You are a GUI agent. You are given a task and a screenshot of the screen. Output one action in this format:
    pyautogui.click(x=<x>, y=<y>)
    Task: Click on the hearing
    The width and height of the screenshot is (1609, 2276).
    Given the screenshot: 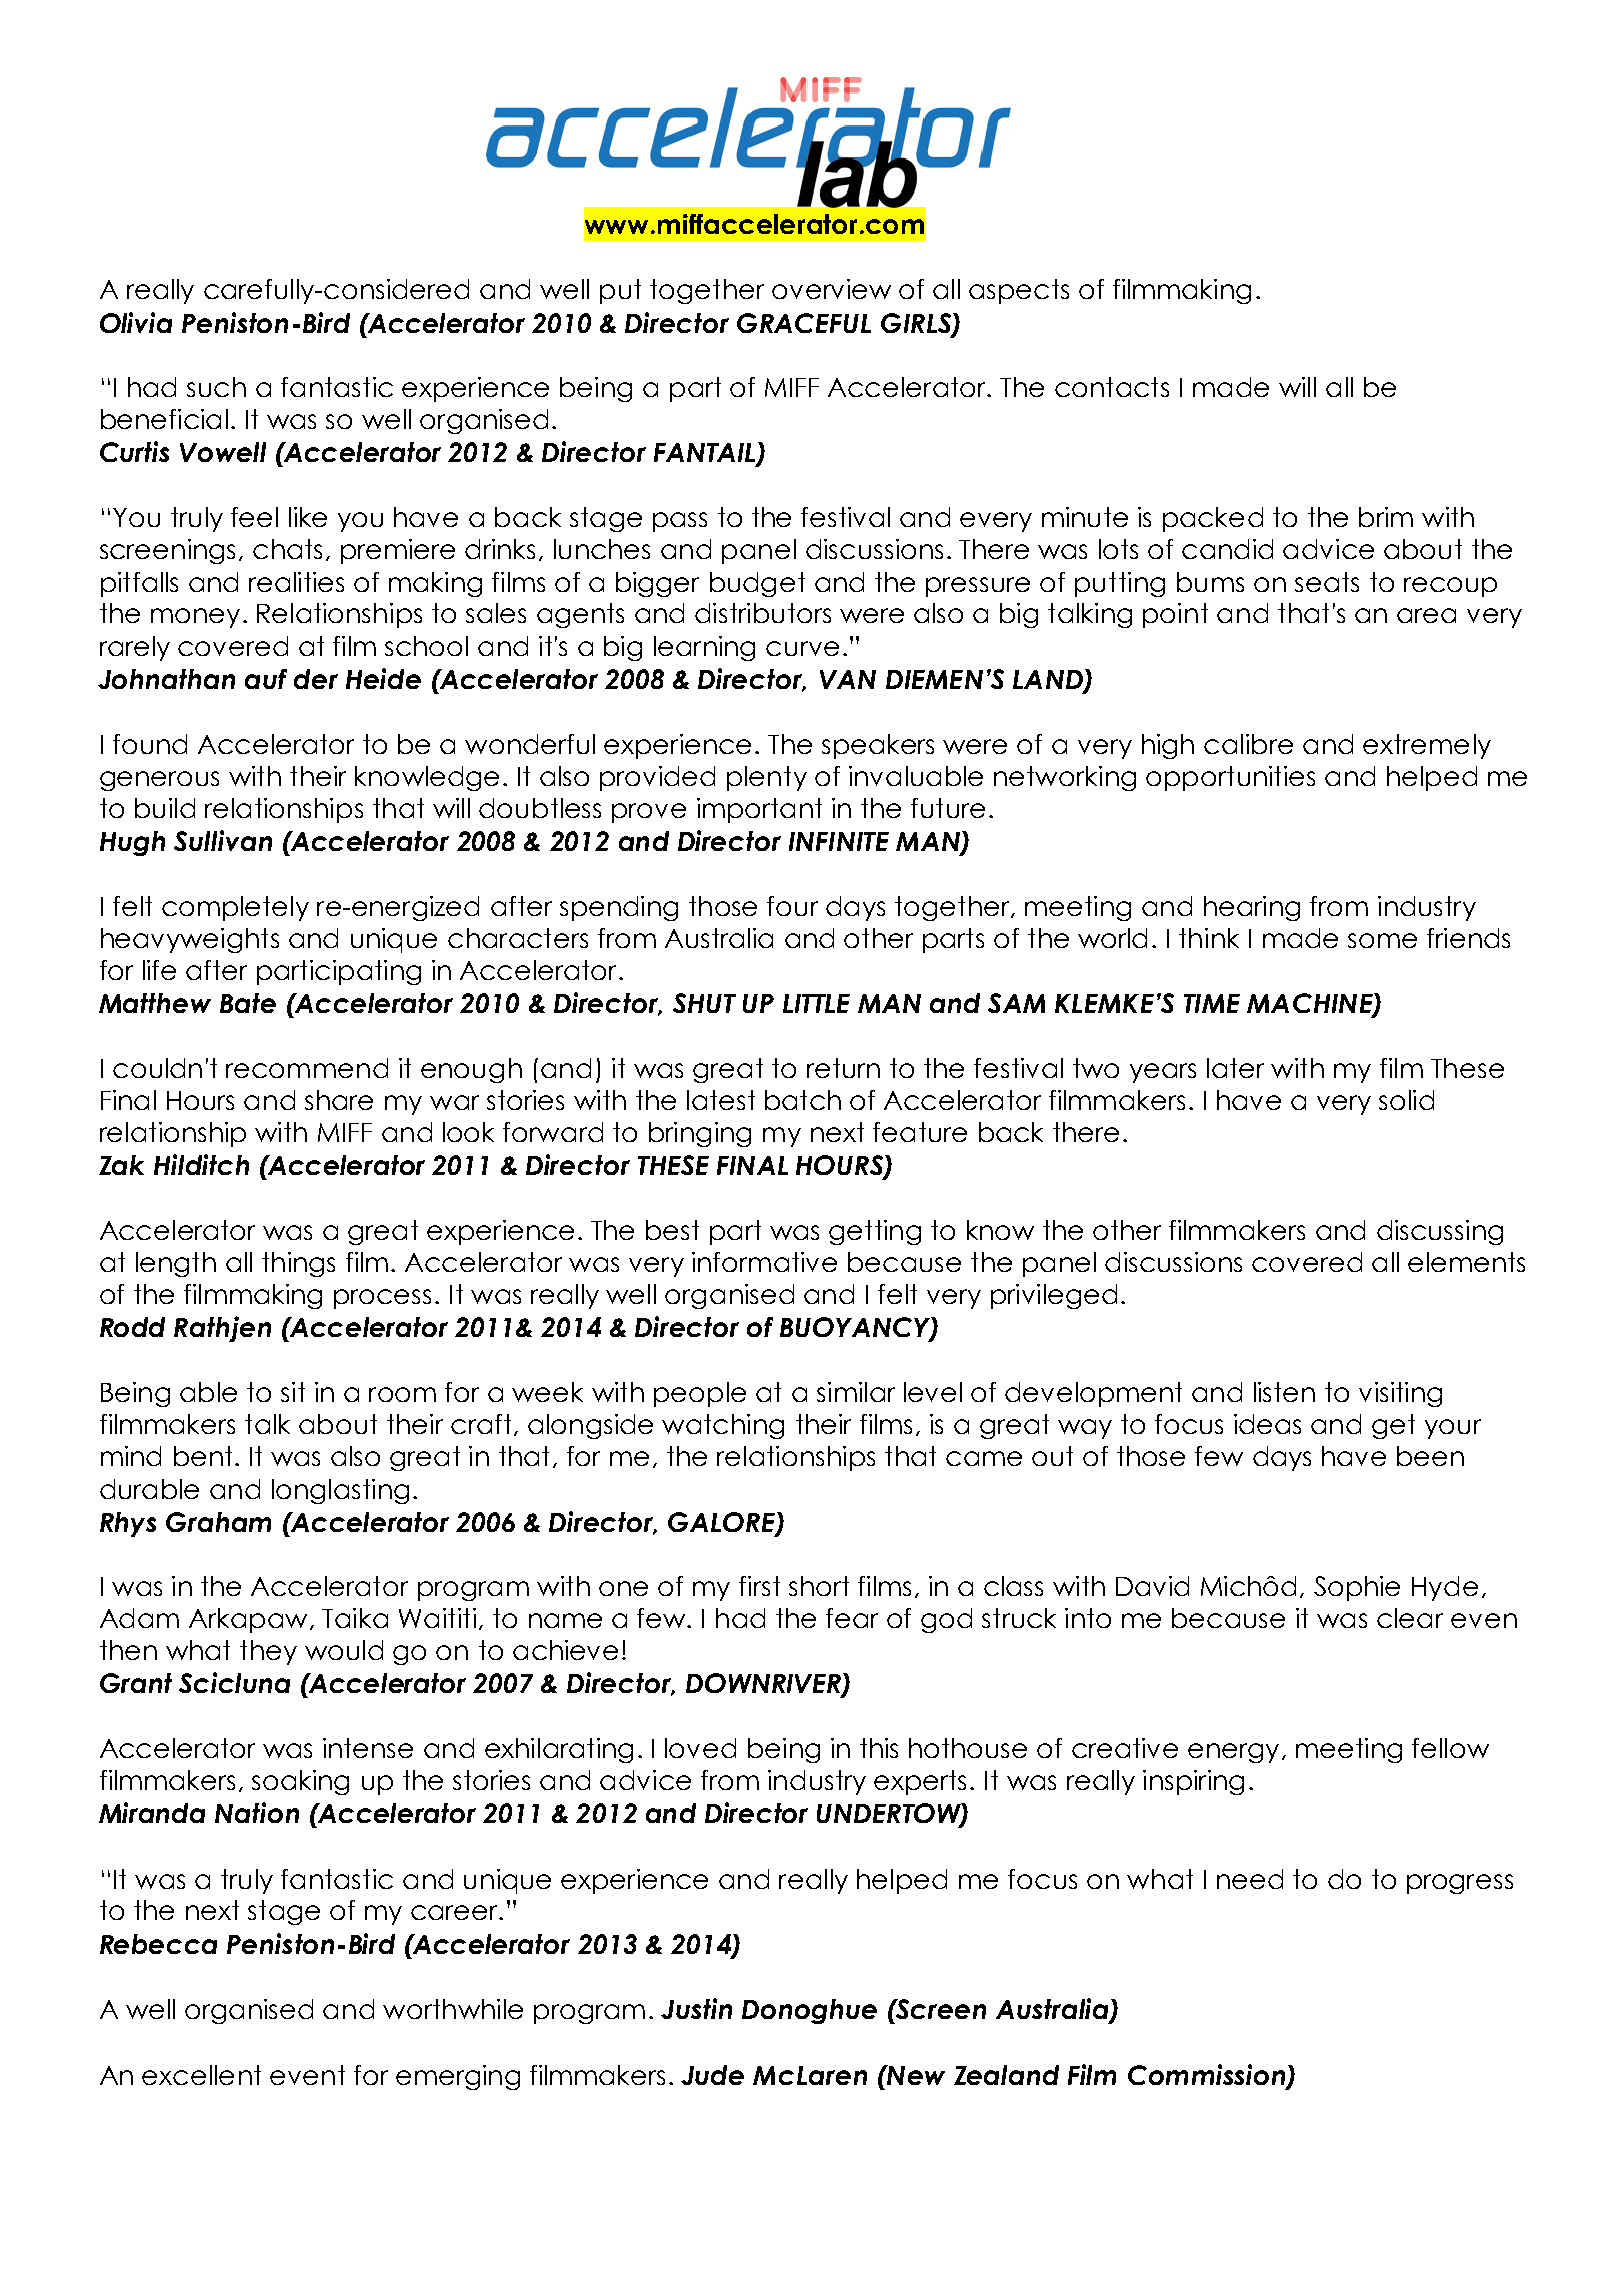 What is the action you would take?
    pyautogui.click(x=1252, y=908)
